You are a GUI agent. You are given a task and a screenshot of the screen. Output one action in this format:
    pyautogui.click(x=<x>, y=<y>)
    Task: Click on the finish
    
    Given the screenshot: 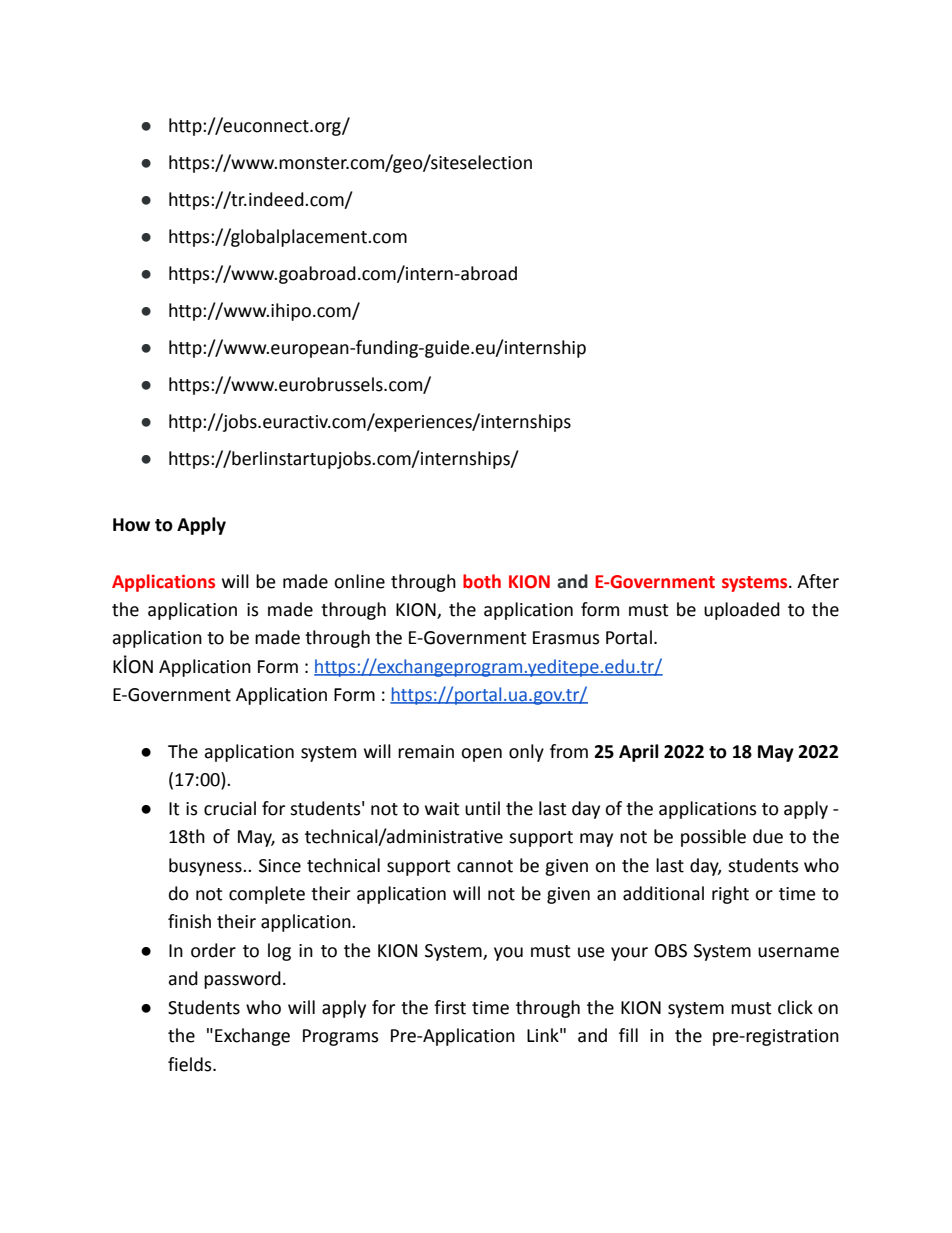 What is the action you would take?
    pyautogui.click(x=189, y=921)
